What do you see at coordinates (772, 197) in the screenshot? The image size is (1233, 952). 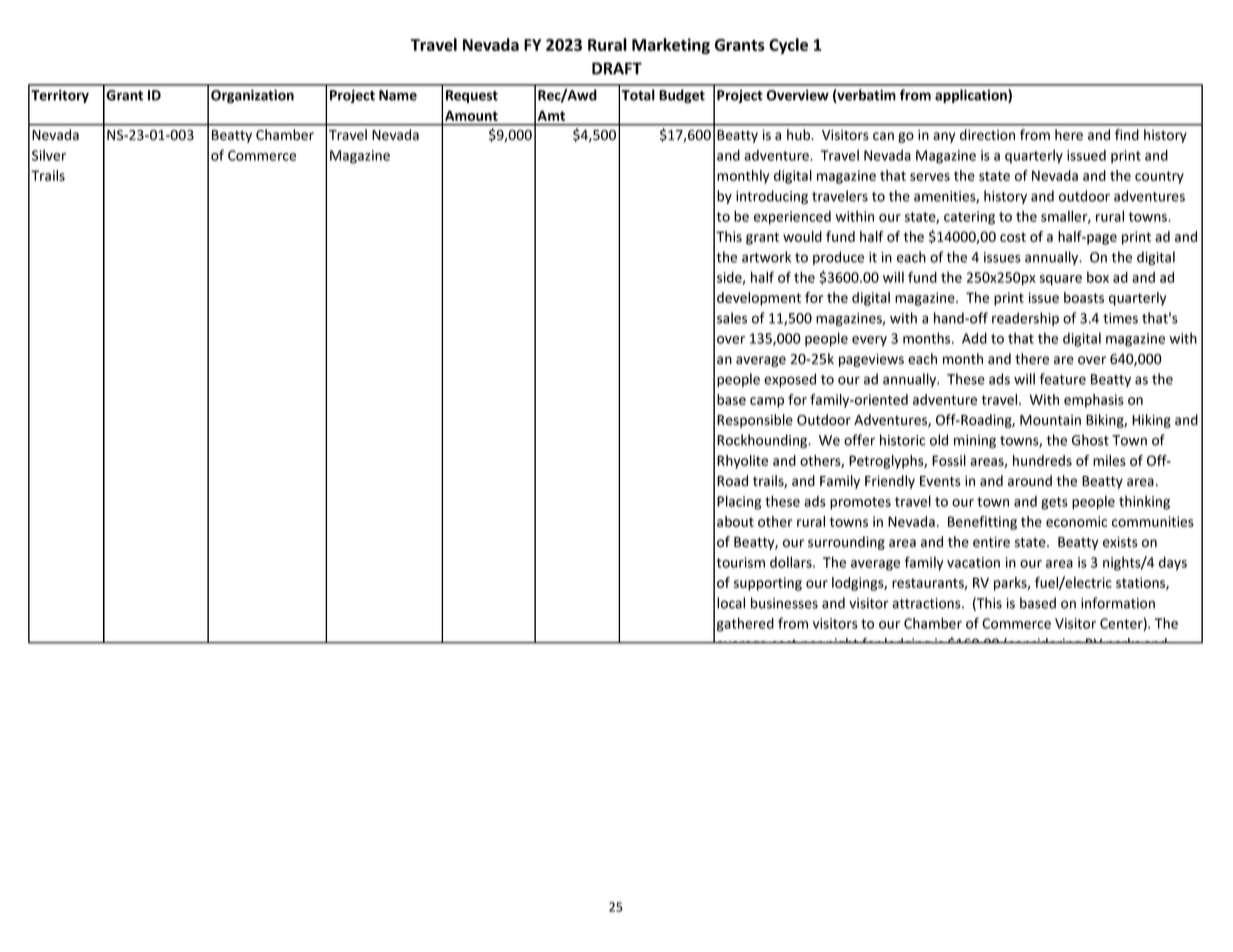 I see `introducing` at bounding box center [772, 197].
